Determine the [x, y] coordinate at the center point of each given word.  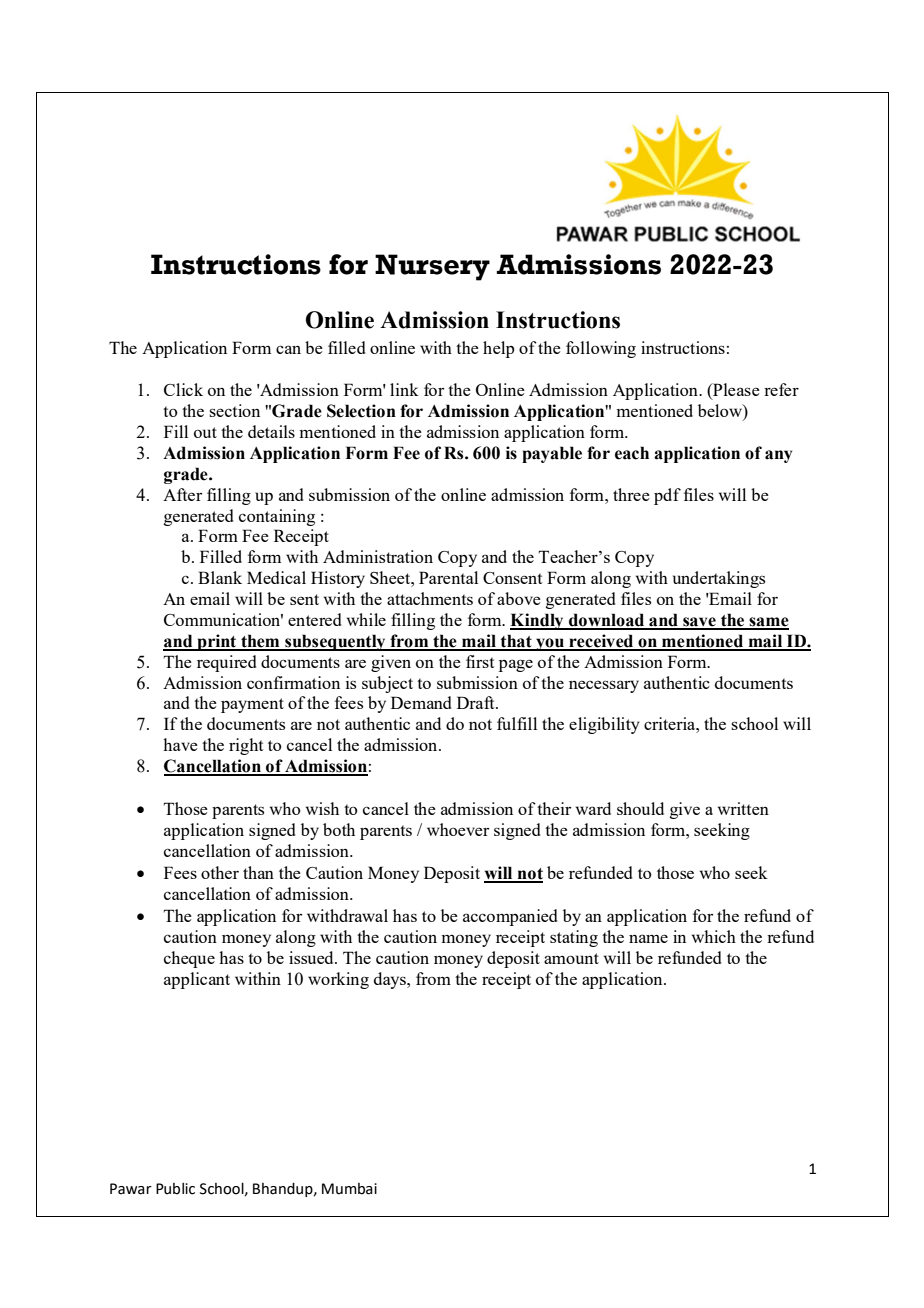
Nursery [432, 267]
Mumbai [349, 1189]
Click [183, 389]
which [714, 936]
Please [735, 391]
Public [175, 1189]
